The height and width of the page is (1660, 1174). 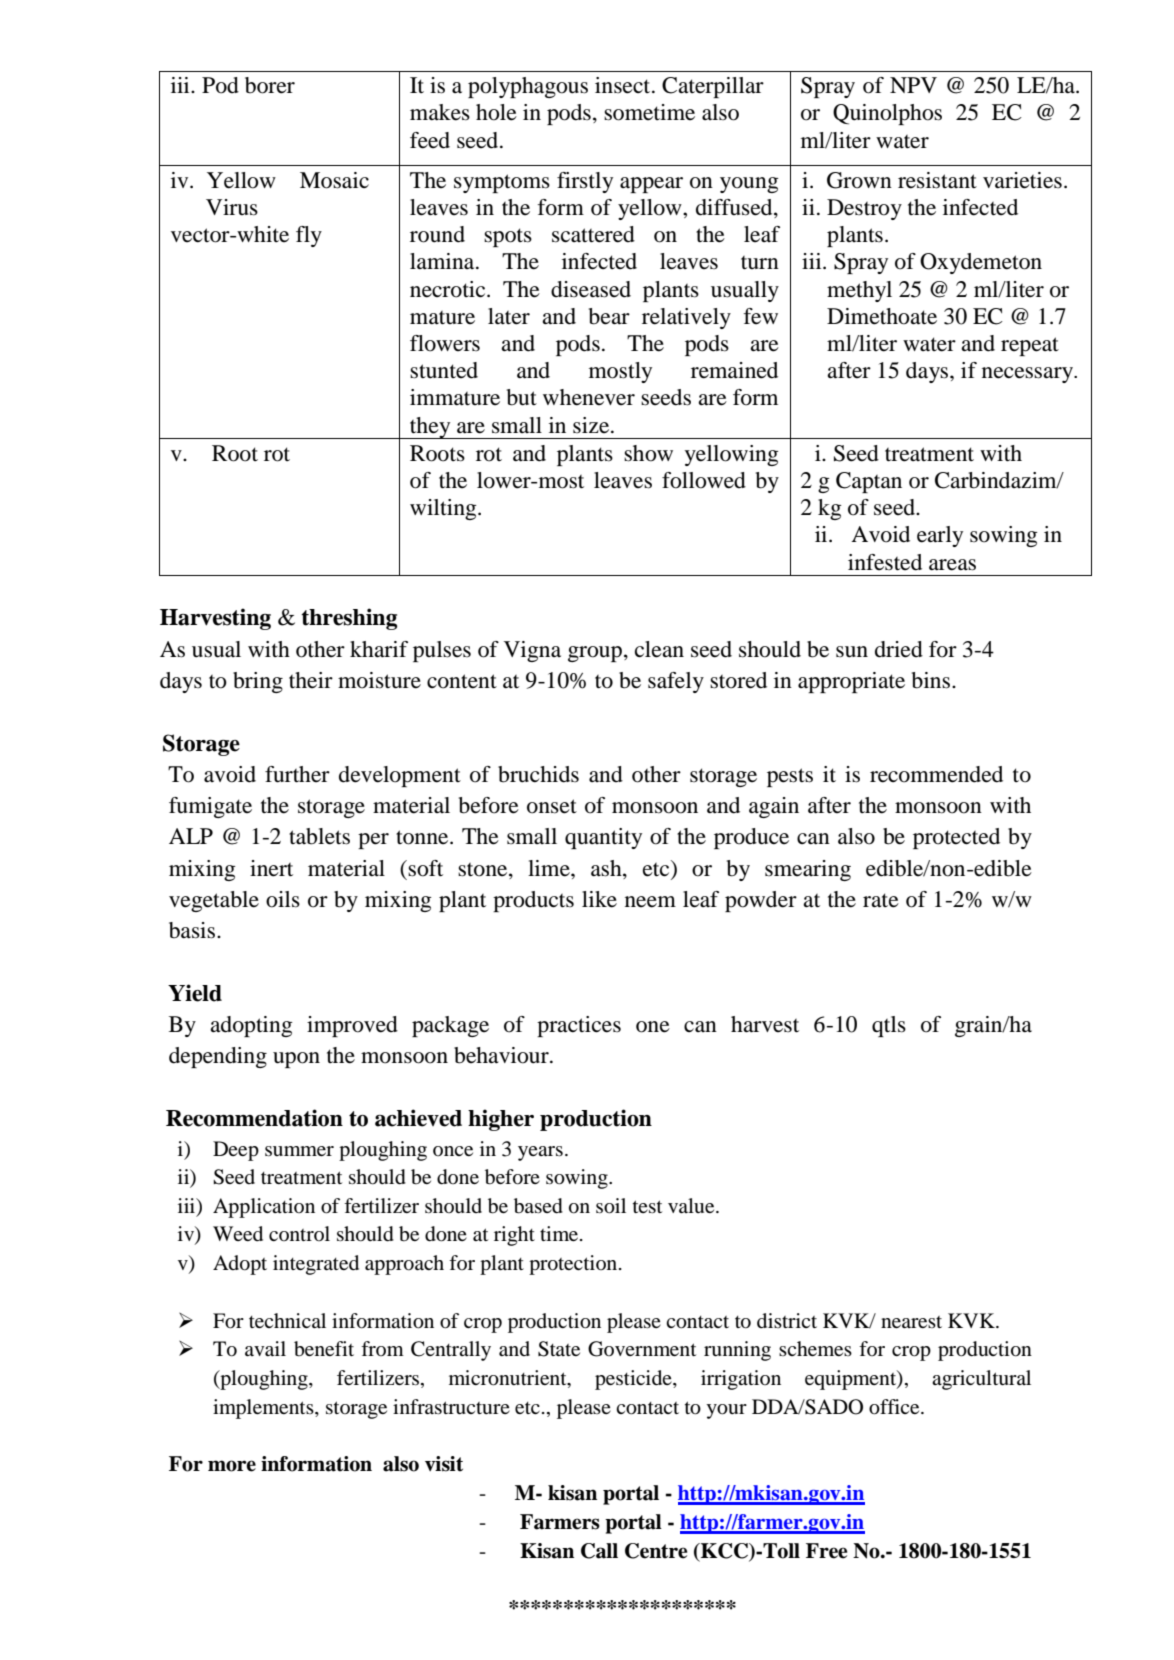 What do you see at coordinates (599, 1551) in the page?
I see `Call` at bounding box center [599, 1551].
